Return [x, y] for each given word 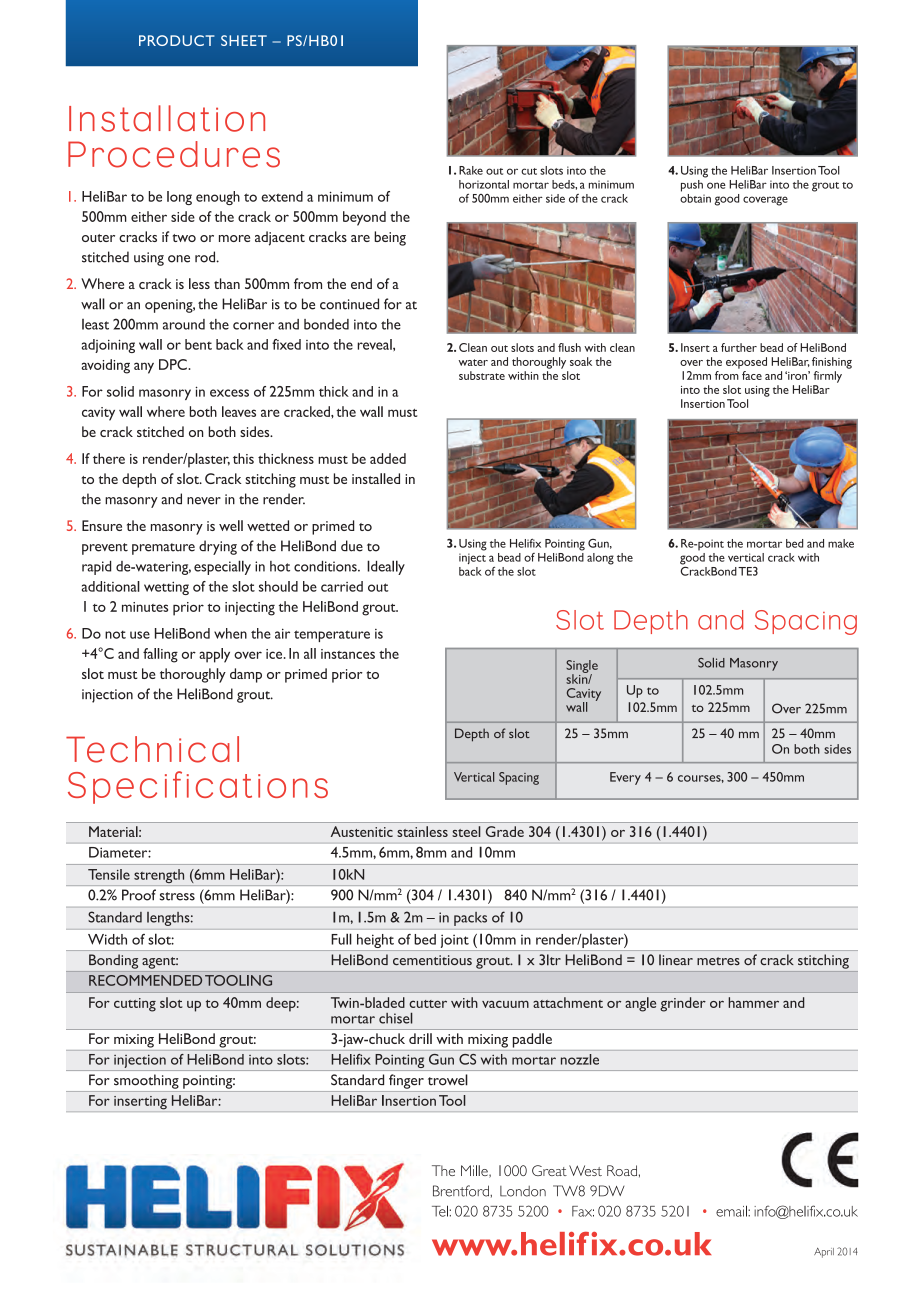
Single [582, 667]
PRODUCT [177, 40]
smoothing [146, 1082]
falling [160, 655]
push [692, 186]
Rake [471, 170]
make [841, 543]
